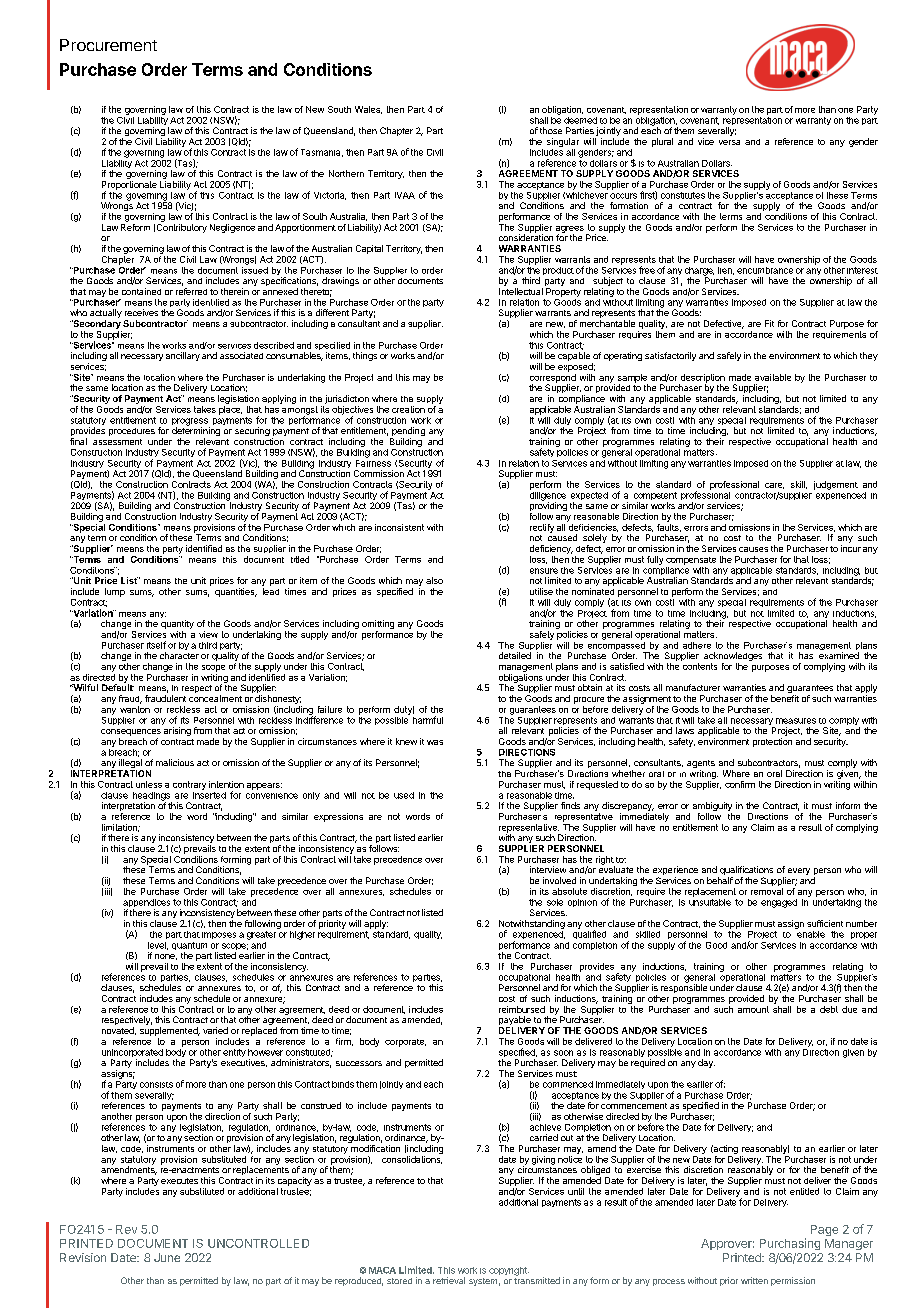 The image size is (924, 1308). What do you see at coordinates (129, 186) in the document?
I see `Proportionate` at bounding box center [129, 186].
